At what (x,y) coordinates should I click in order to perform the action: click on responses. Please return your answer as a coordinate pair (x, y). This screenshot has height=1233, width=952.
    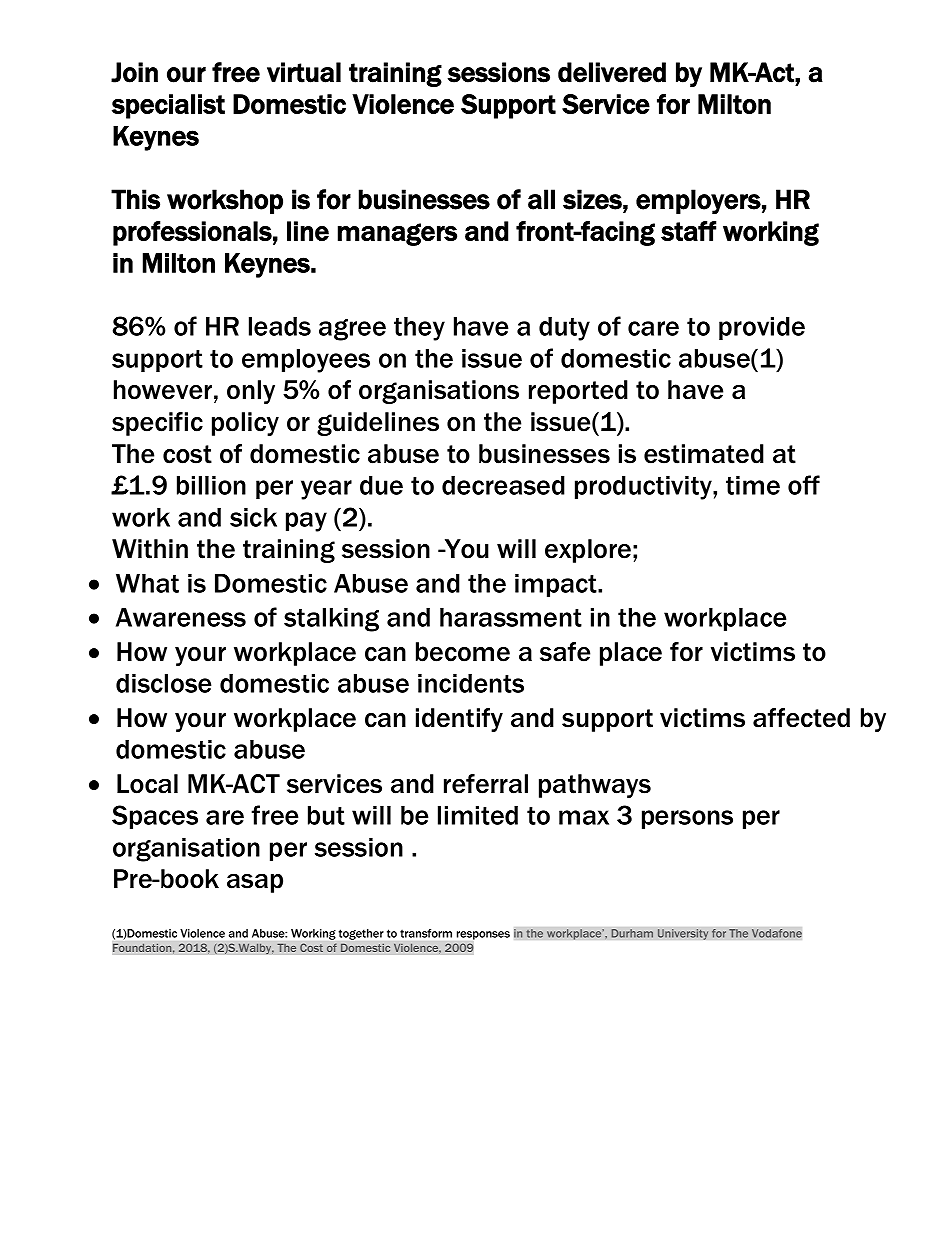
    Looking at the image, I should click on (483, 935).
